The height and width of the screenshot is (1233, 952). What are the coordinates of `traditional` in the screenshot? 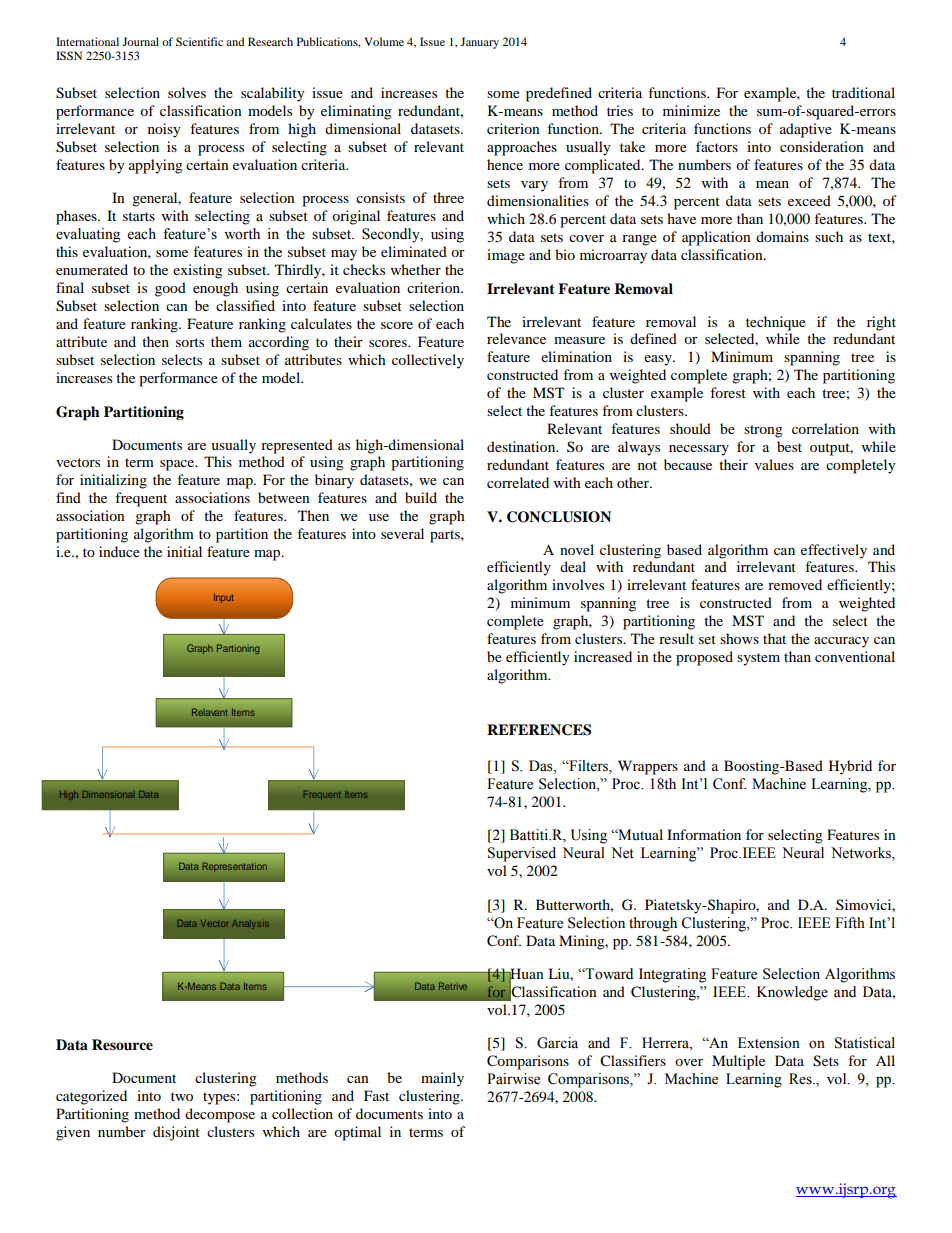 It's located at (863, 92).
